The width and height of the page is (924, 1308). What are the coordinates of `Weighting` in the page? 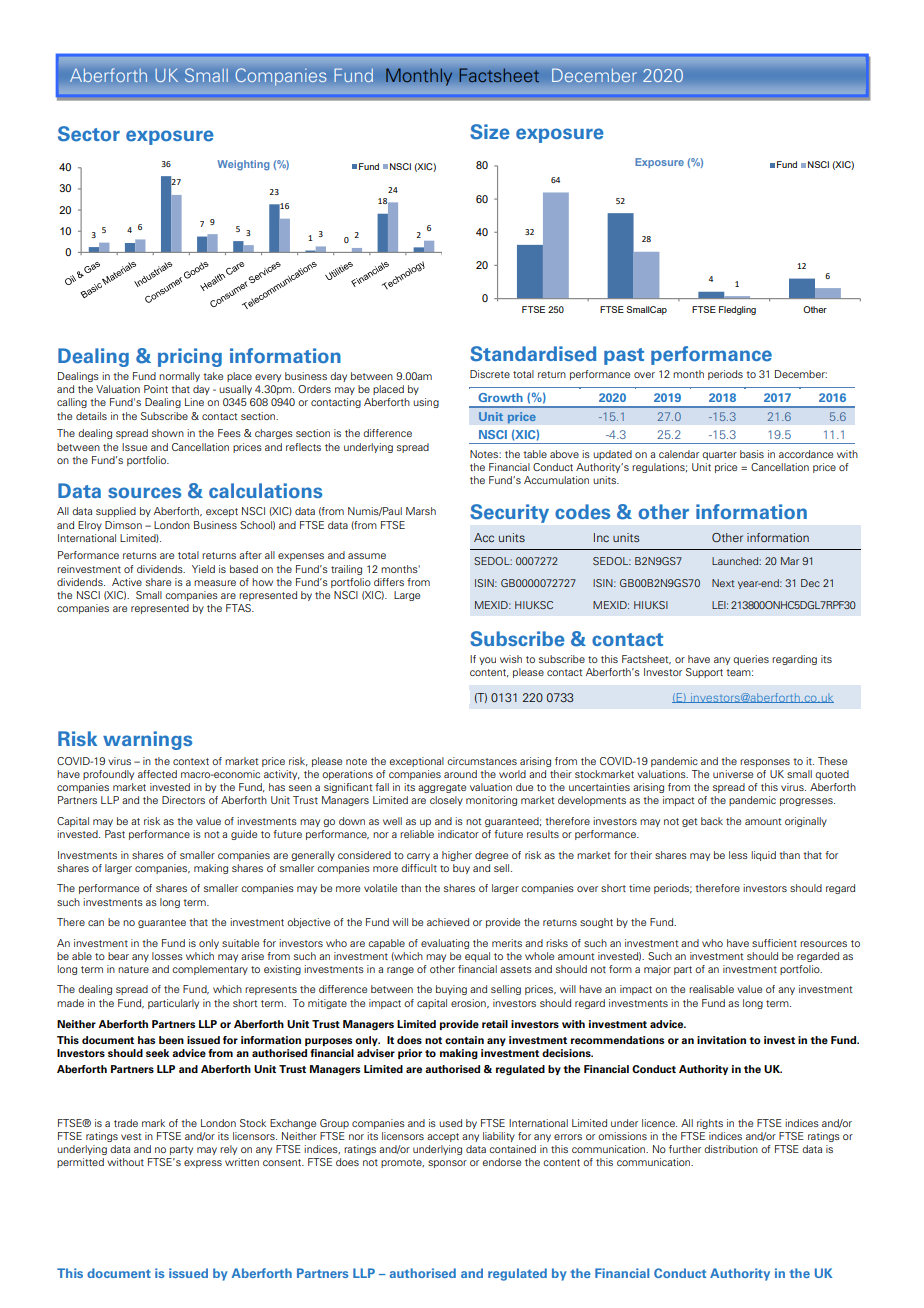 It's located at (243, 165).
